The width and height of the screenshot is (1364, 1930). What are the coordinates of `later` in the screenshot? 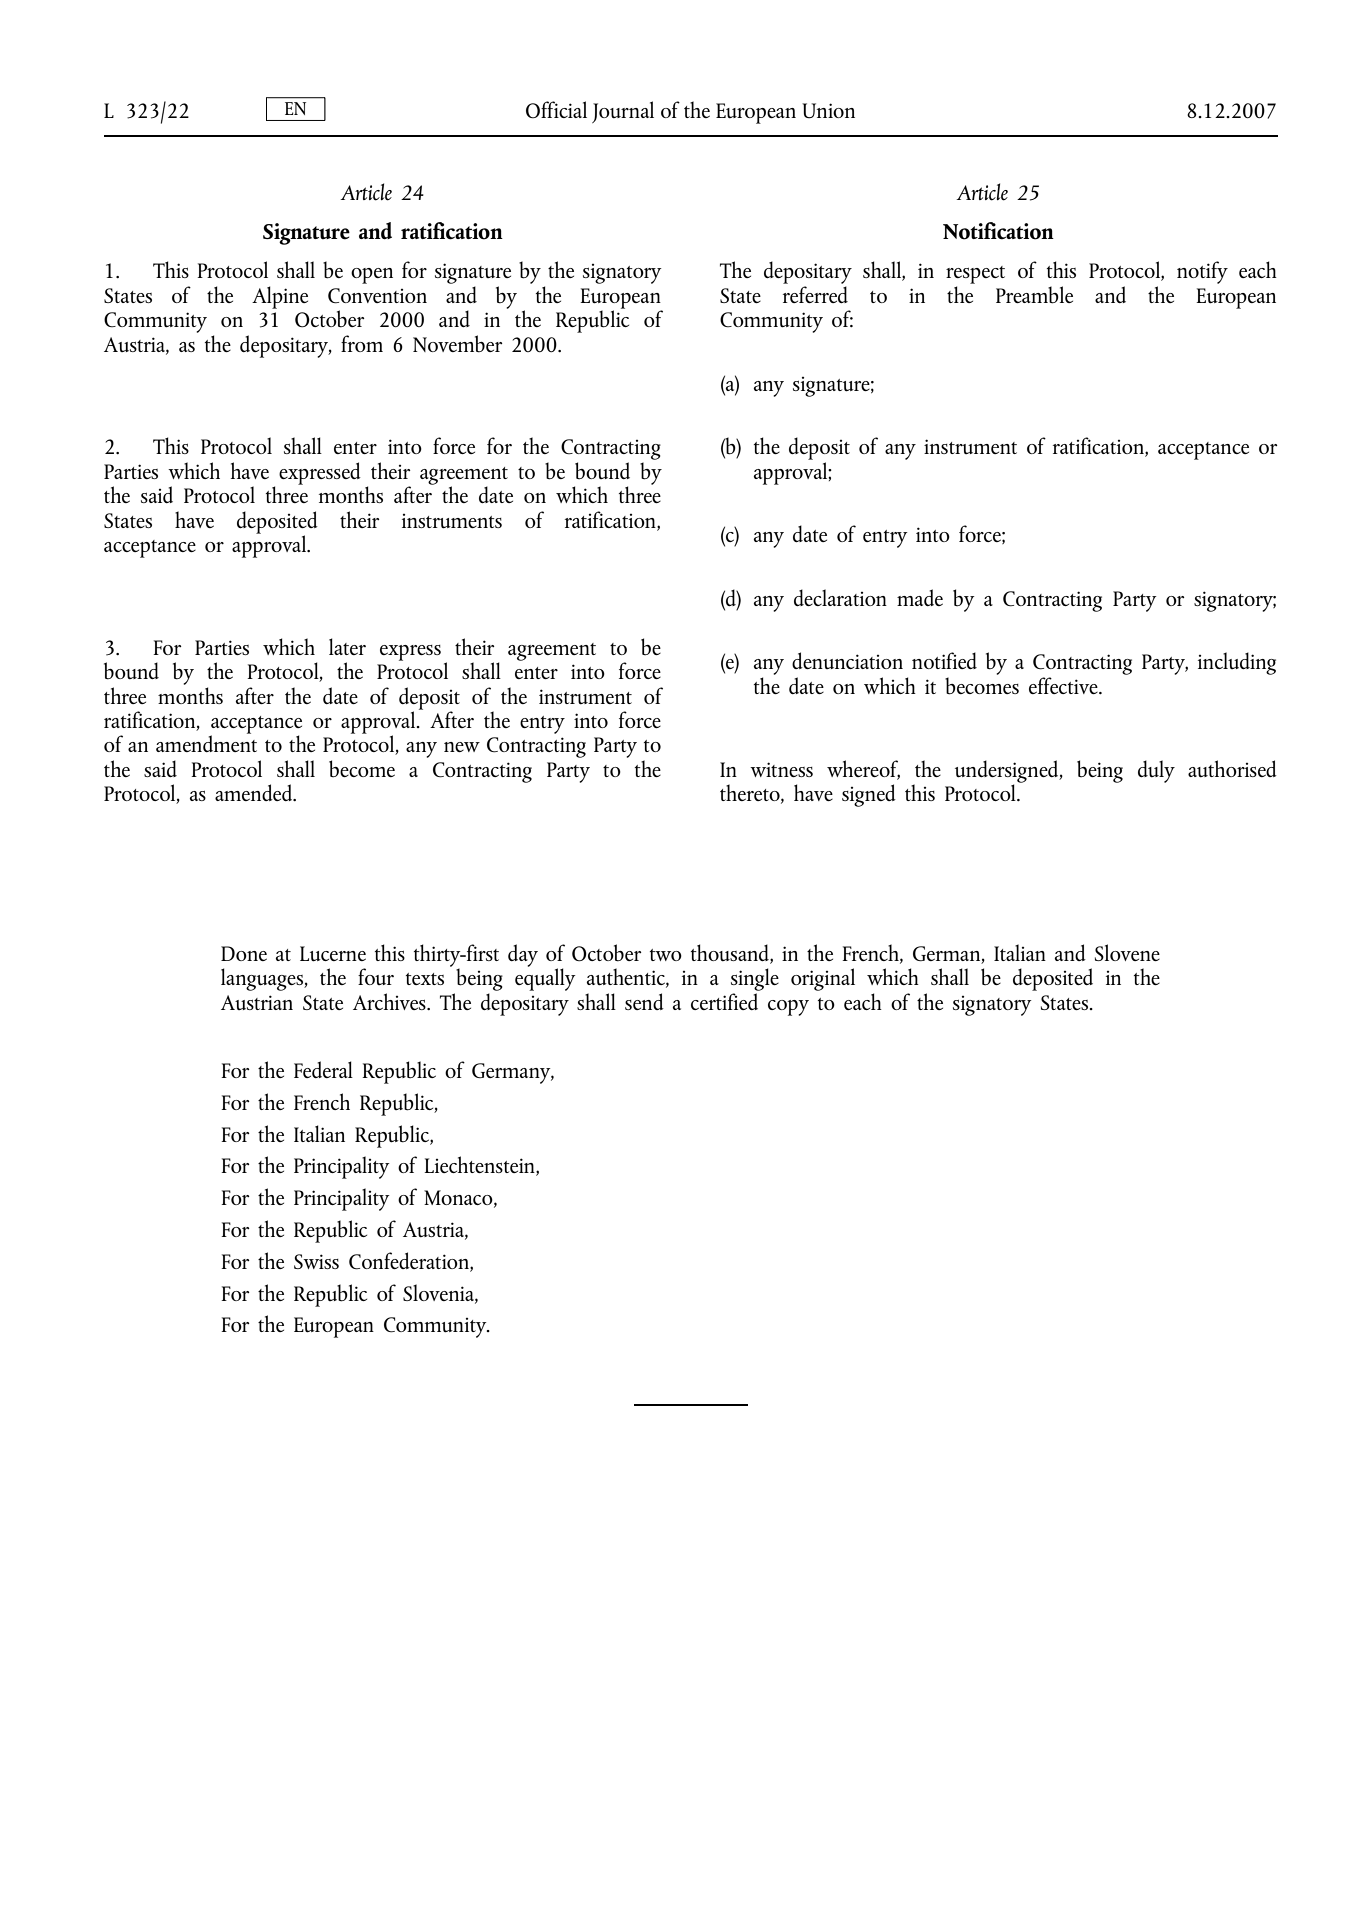 It's located at (347, 646).
